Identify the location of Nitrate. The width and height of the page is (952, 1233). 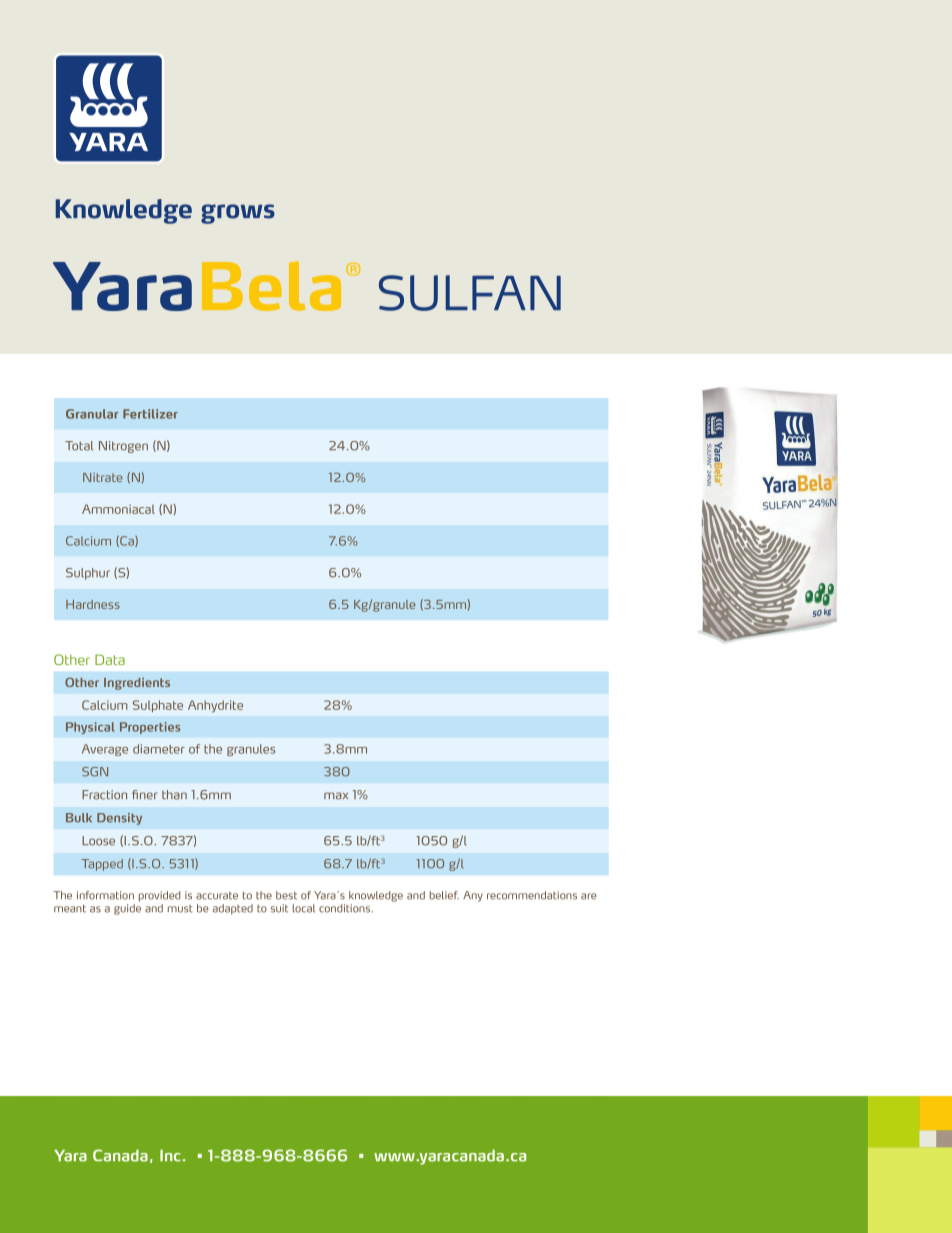
(103, 477).
